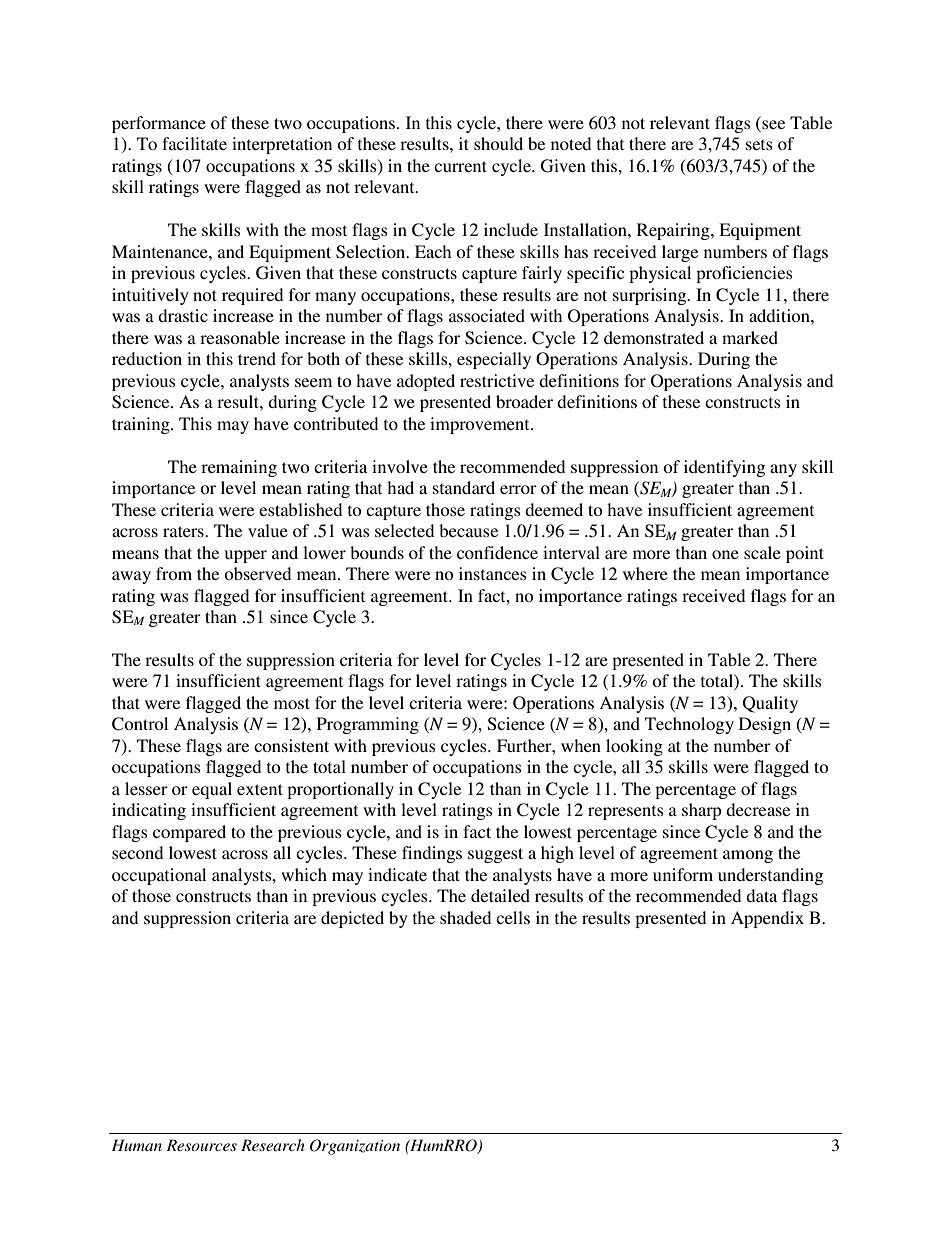 The height and width of the screenshot is (1233, 952). Describe the element at coordinates (201, 1145) in the screenshot. I see `Resources` at that location.
